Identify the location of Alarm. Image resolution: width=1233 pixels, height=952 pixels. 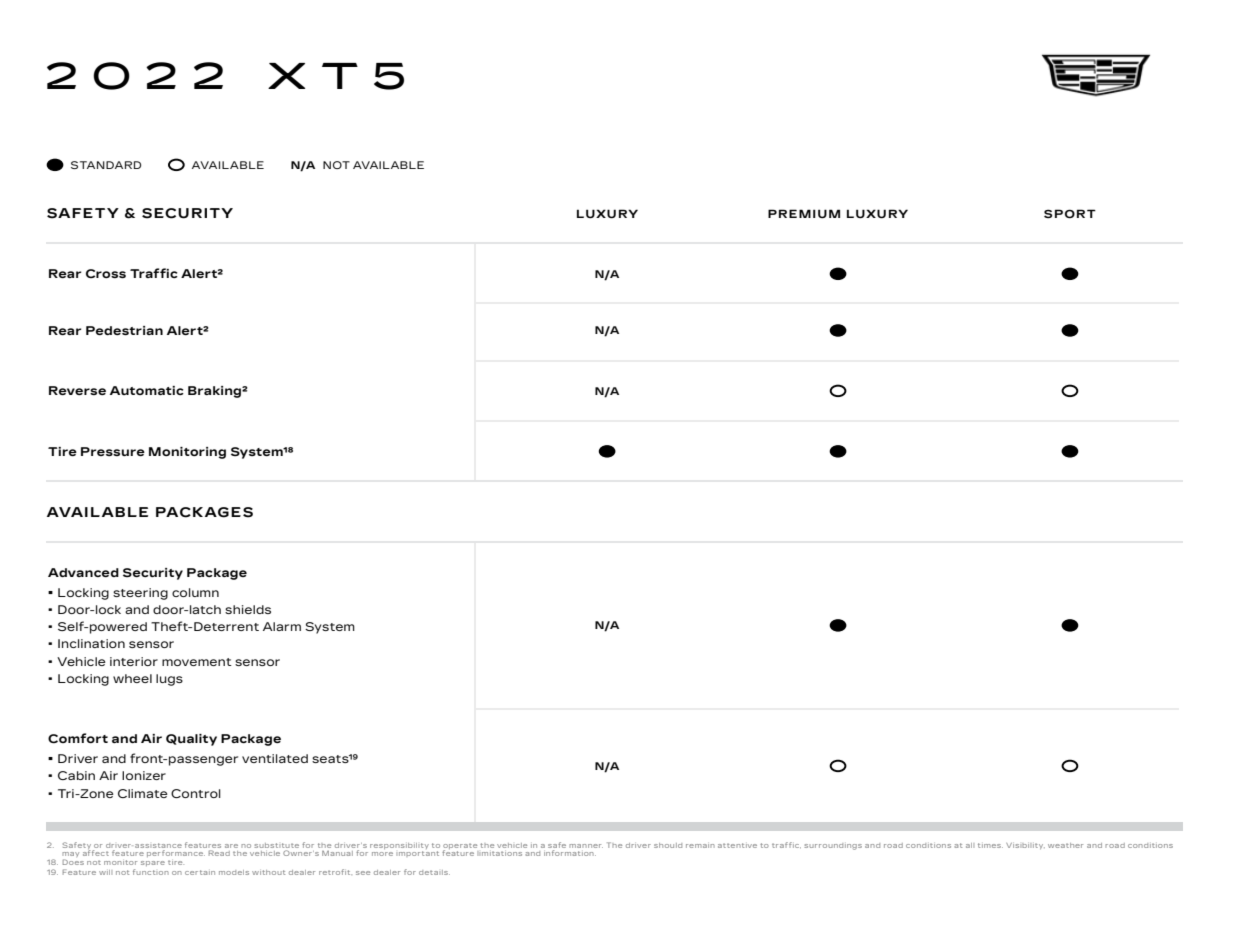
(282, 626).
